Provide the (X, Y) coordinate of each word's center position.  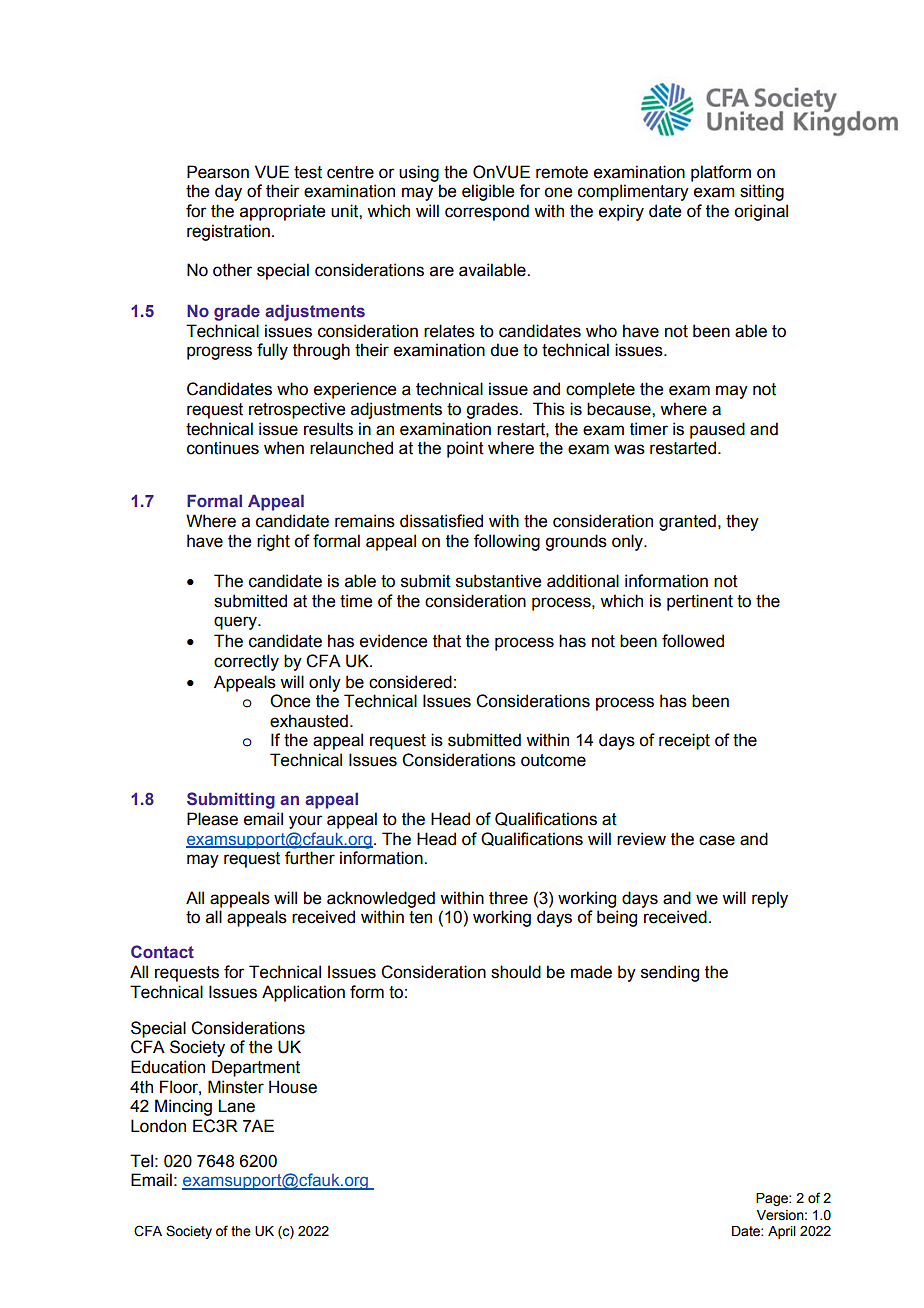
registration (228, 232)
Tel (141, 1161)
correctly (246, 662)
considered (410, 682)
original (761, 212)
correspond (487, 212)
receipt (684, 741)
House (293, 1087)
